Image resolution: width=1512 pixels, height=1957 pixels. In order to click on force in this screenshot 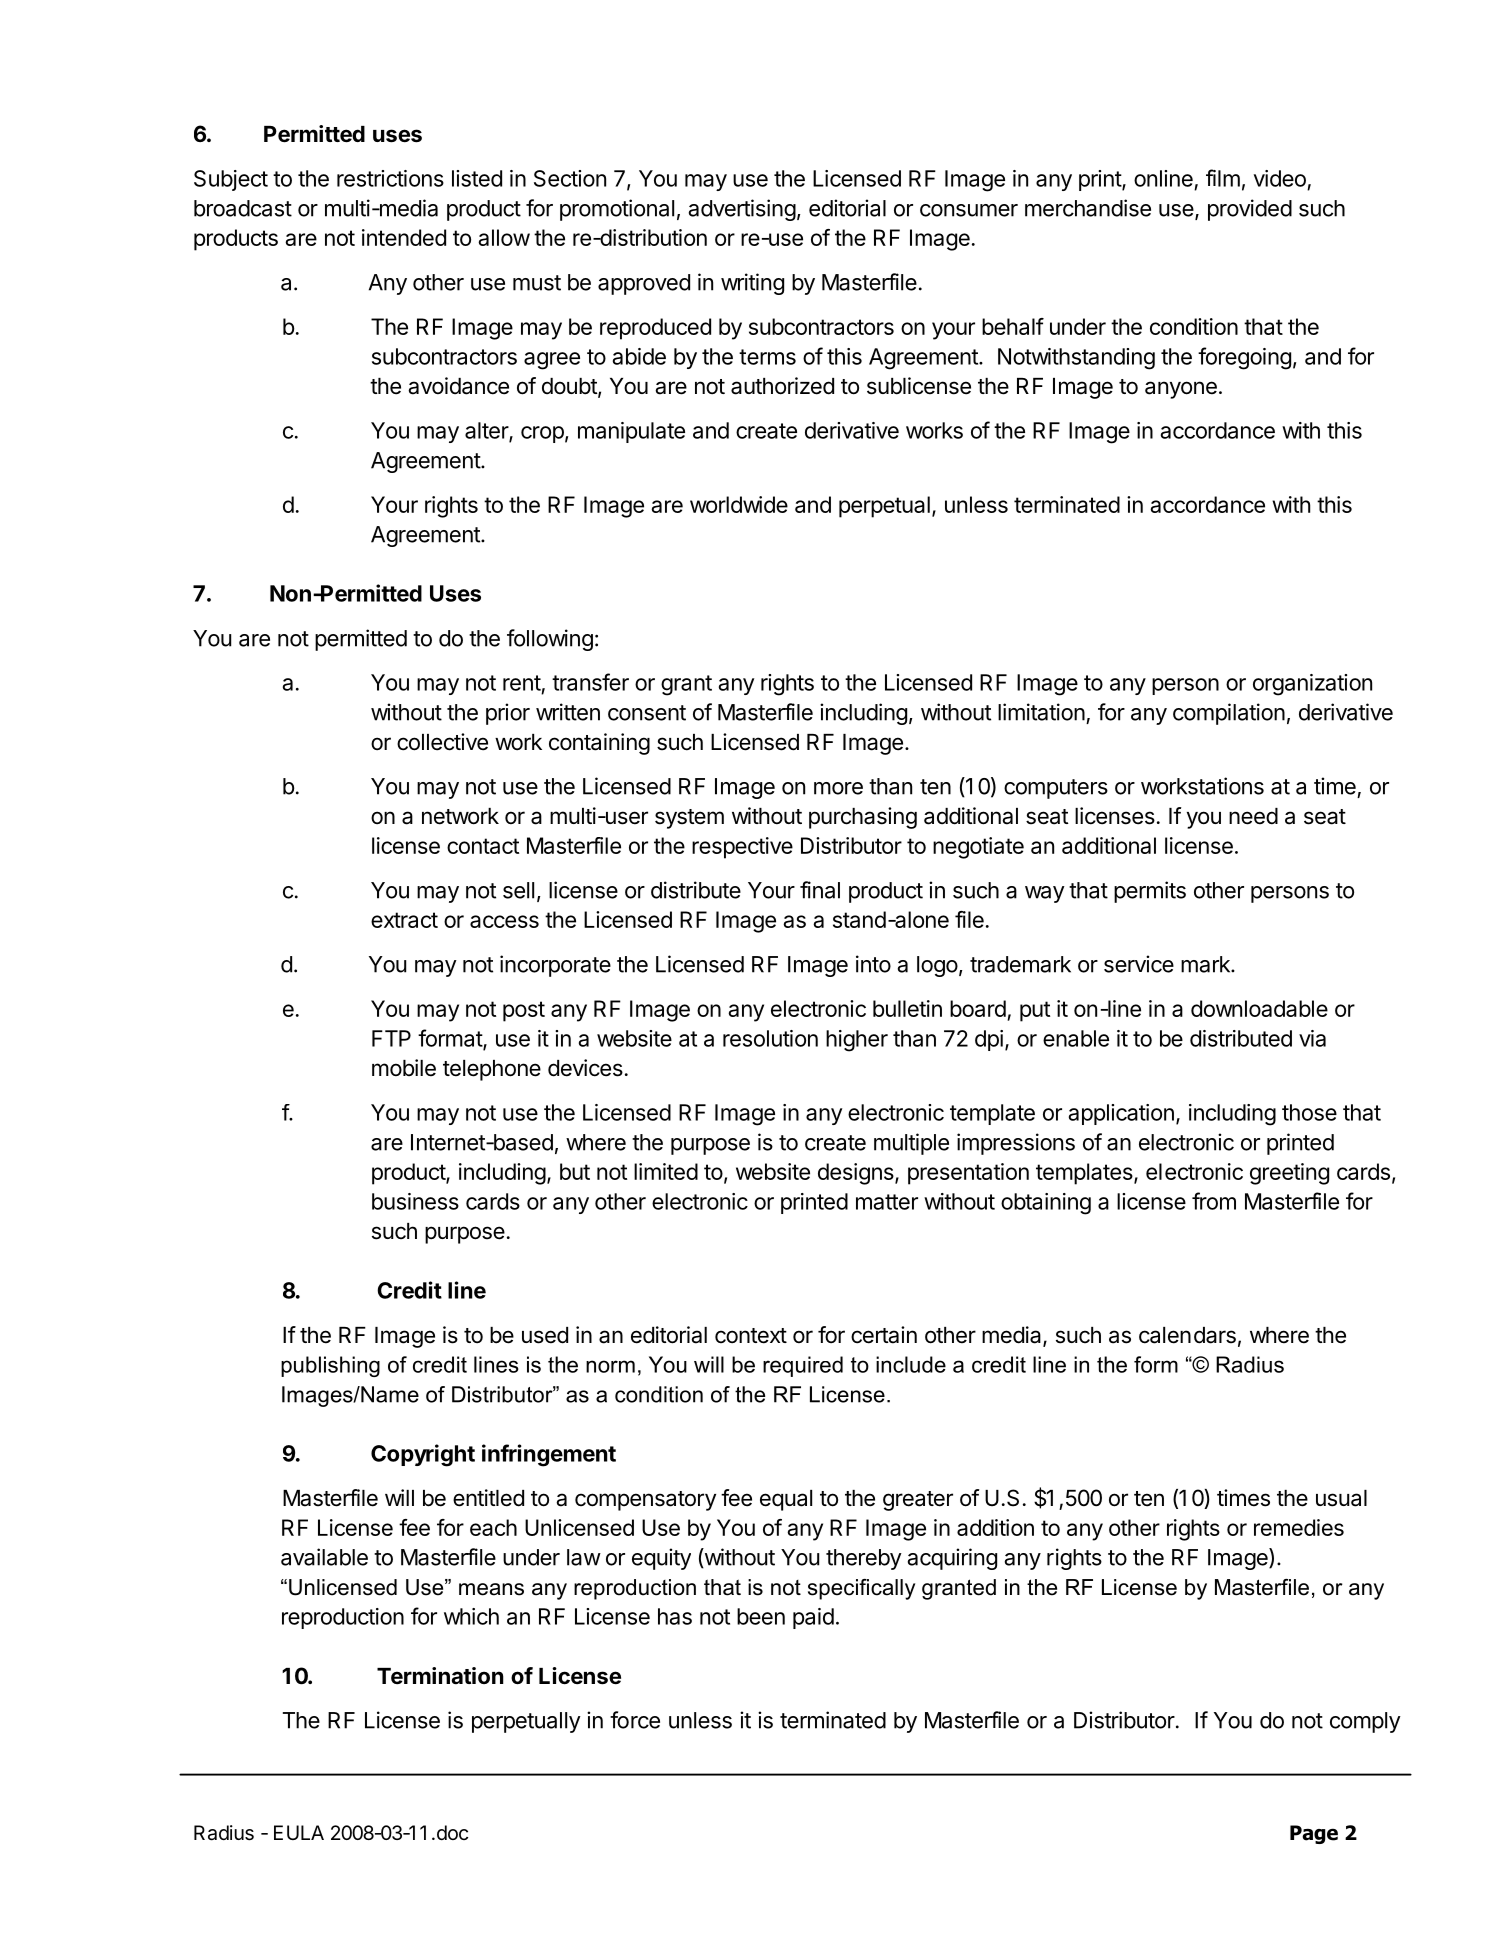, I will do `click(635, 1720)`.
